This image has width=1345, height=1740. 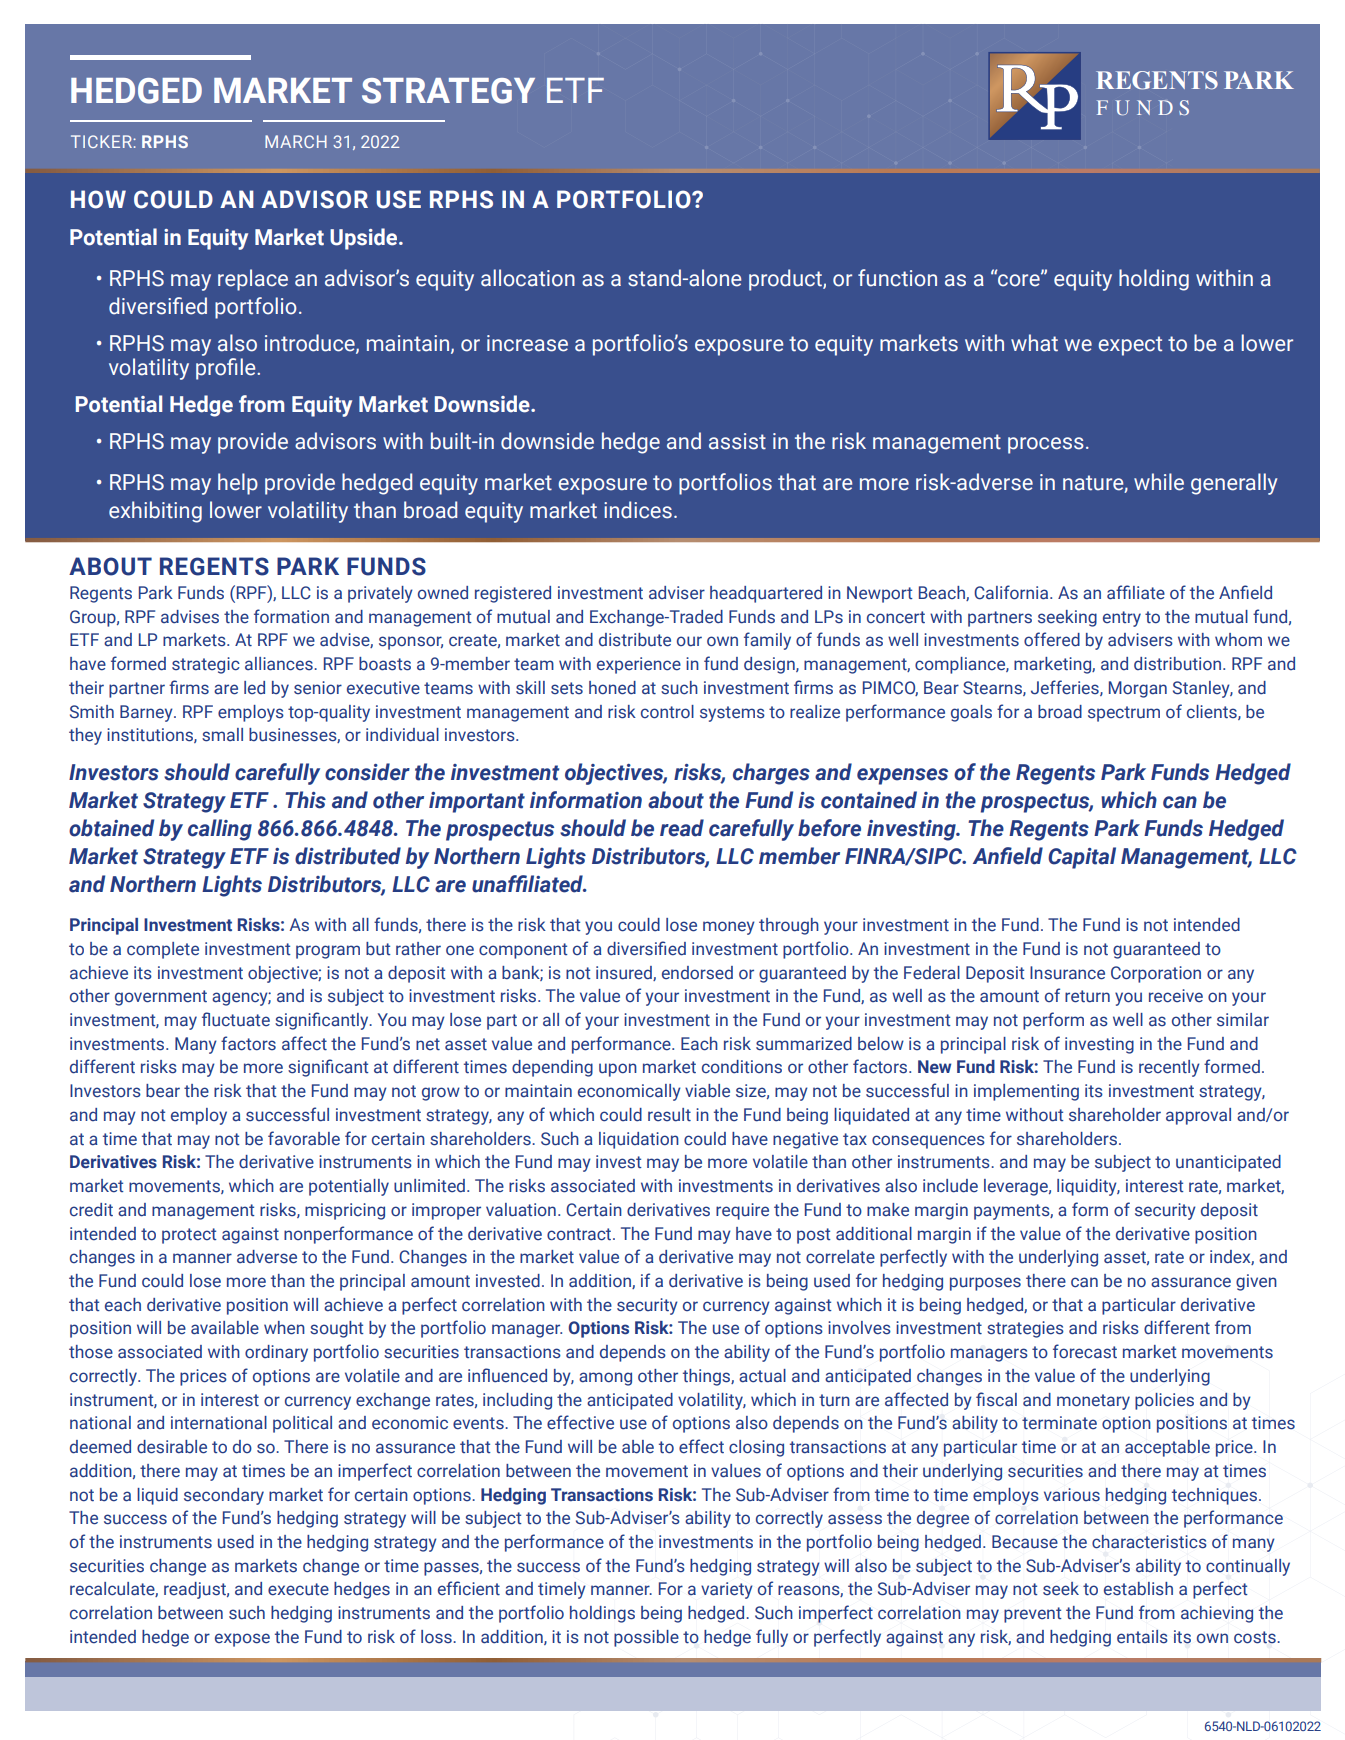 What do you see at coordinates (242, 1640) in the image?
I see `expose` at bounding box center [242, 1640].
